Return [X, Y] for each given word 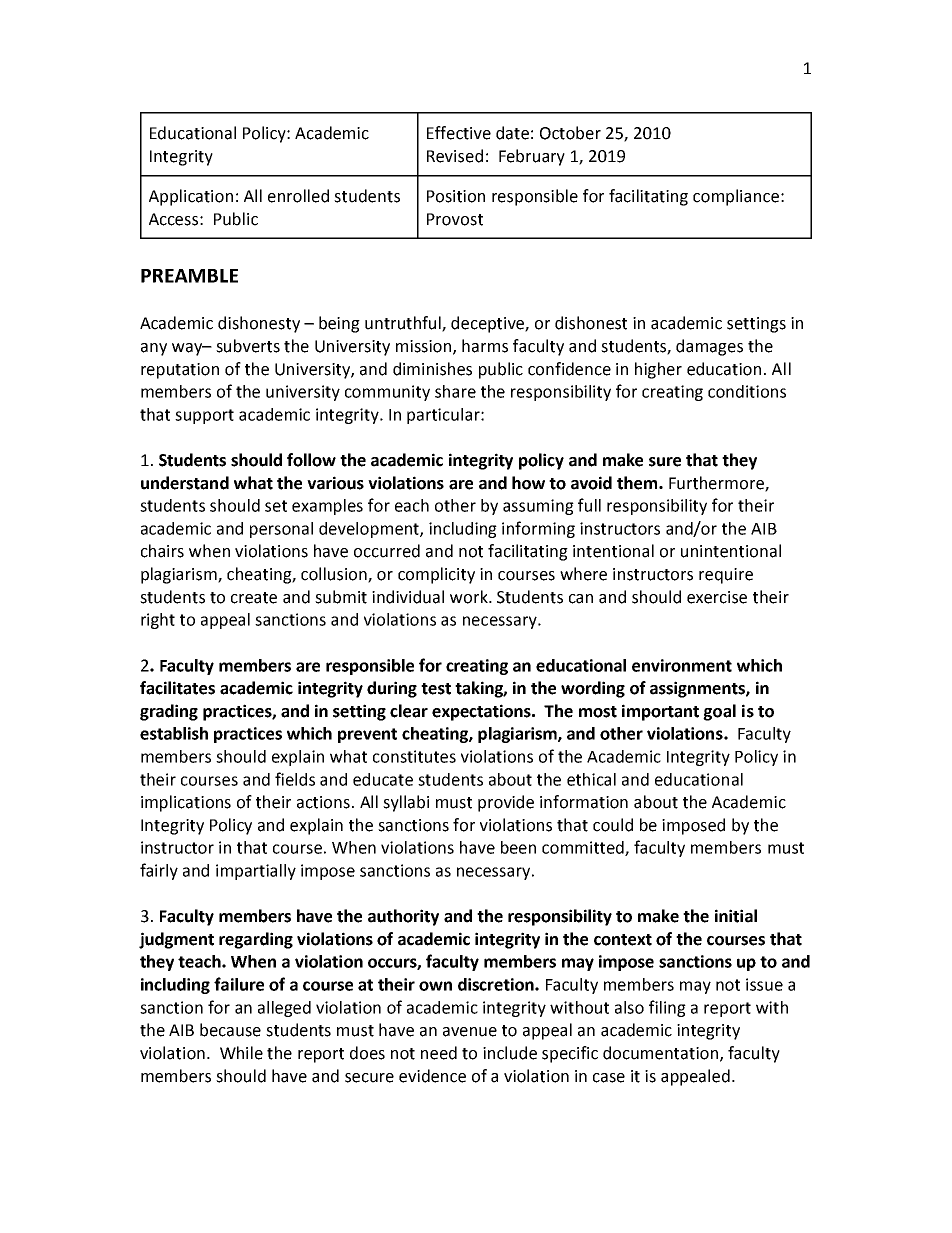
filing [667, 1008]
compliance [737, 197]
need [439, 1053]
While [241, 1053]
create [254, 598]
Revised [455, 156]
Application [191, 197]
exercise [717, 597]
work [470, 597]
